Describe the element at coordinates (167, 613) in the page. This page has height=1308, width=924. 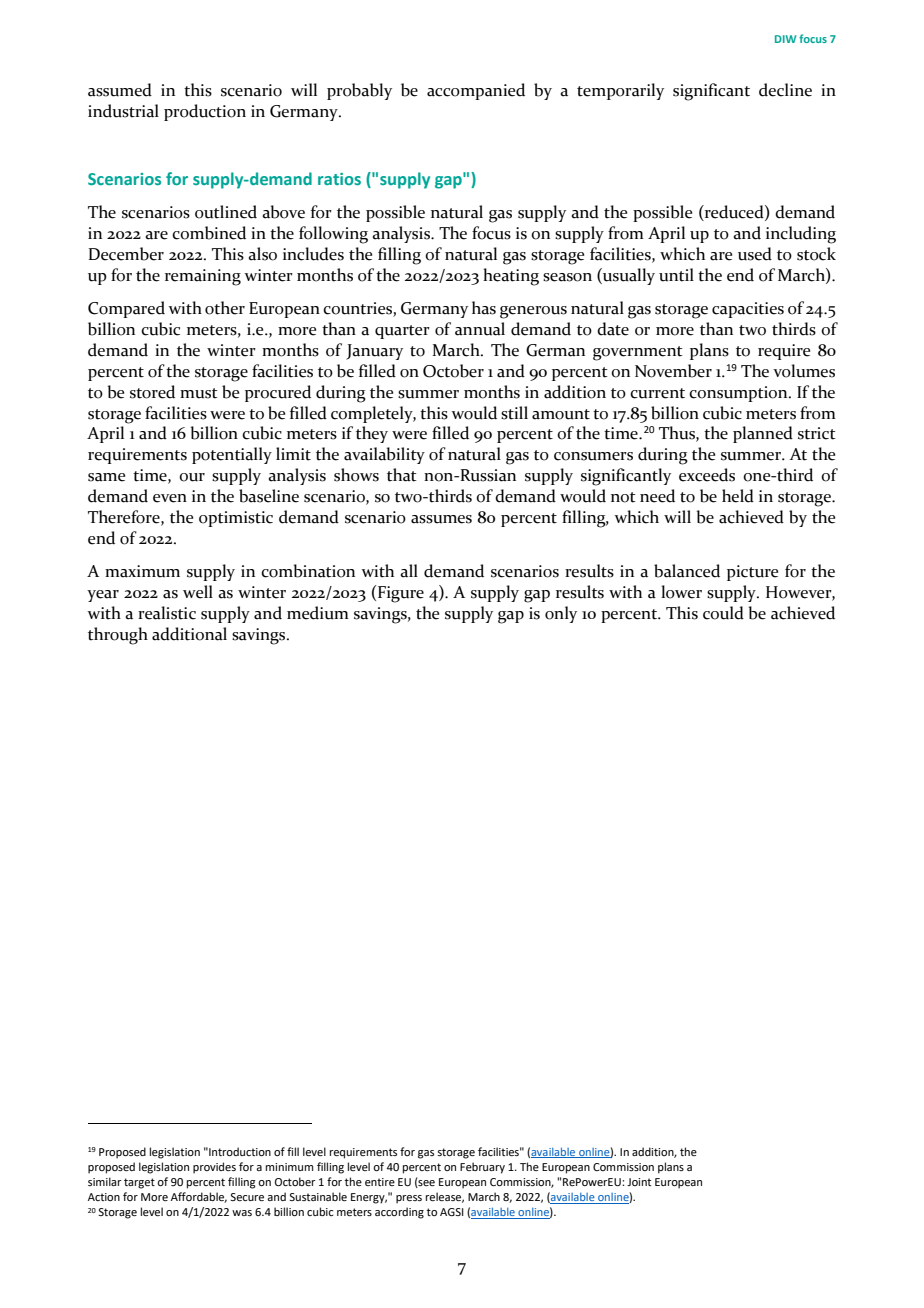
I see `realistic` at that location.
